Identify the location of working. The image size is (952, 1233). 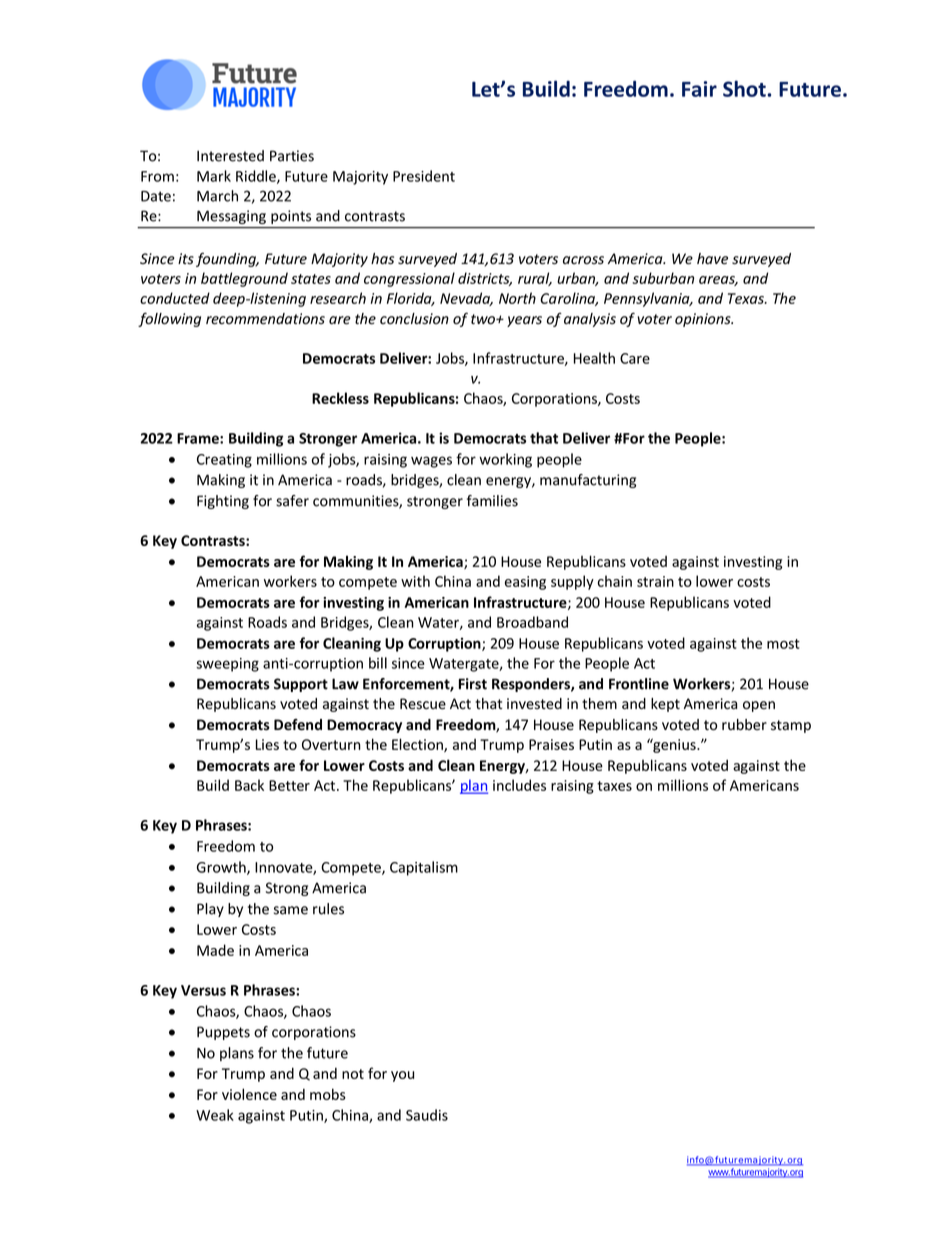
(505, 460).
